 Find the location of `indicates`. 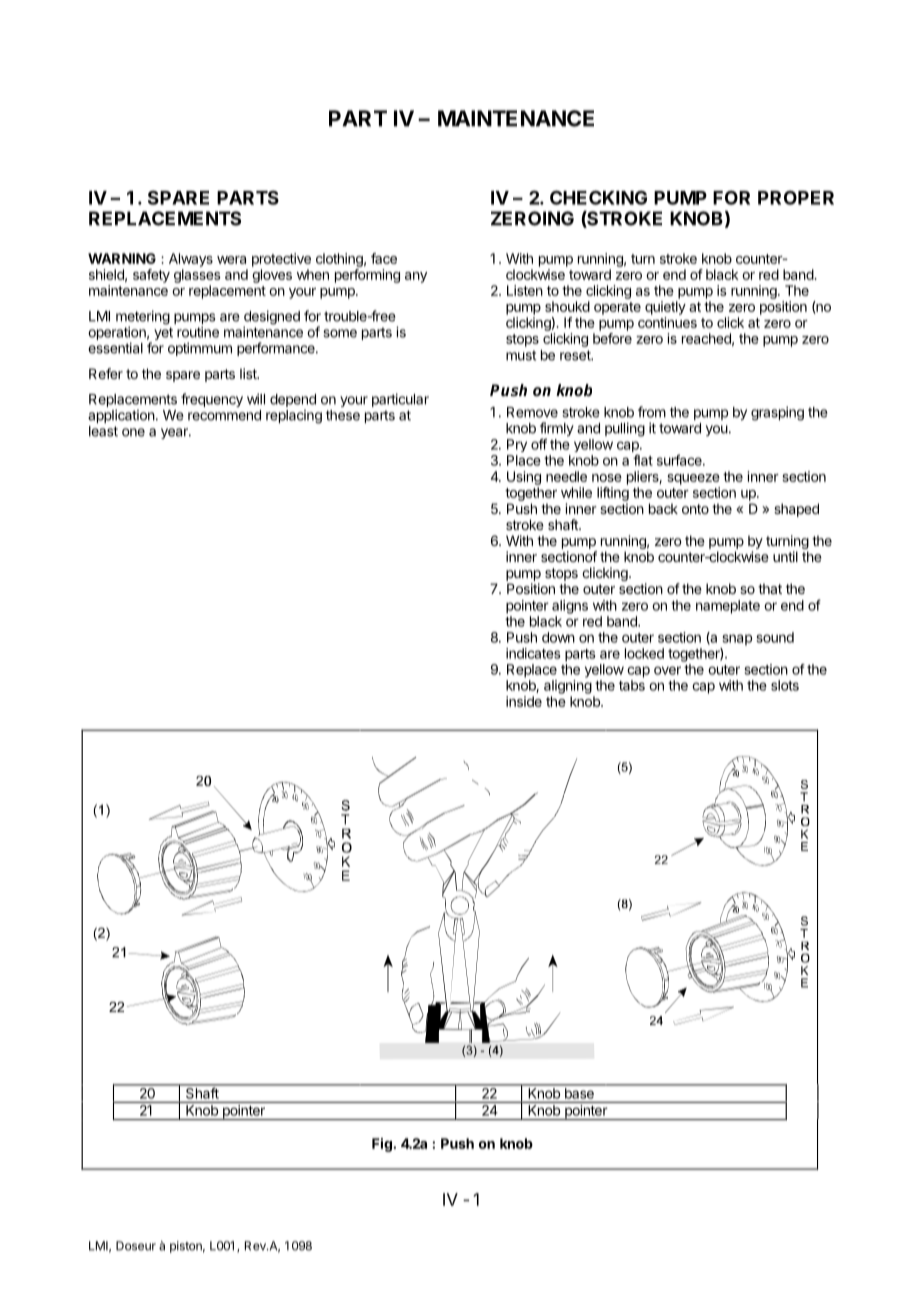

indicates is located at coordinates (533, 653).
